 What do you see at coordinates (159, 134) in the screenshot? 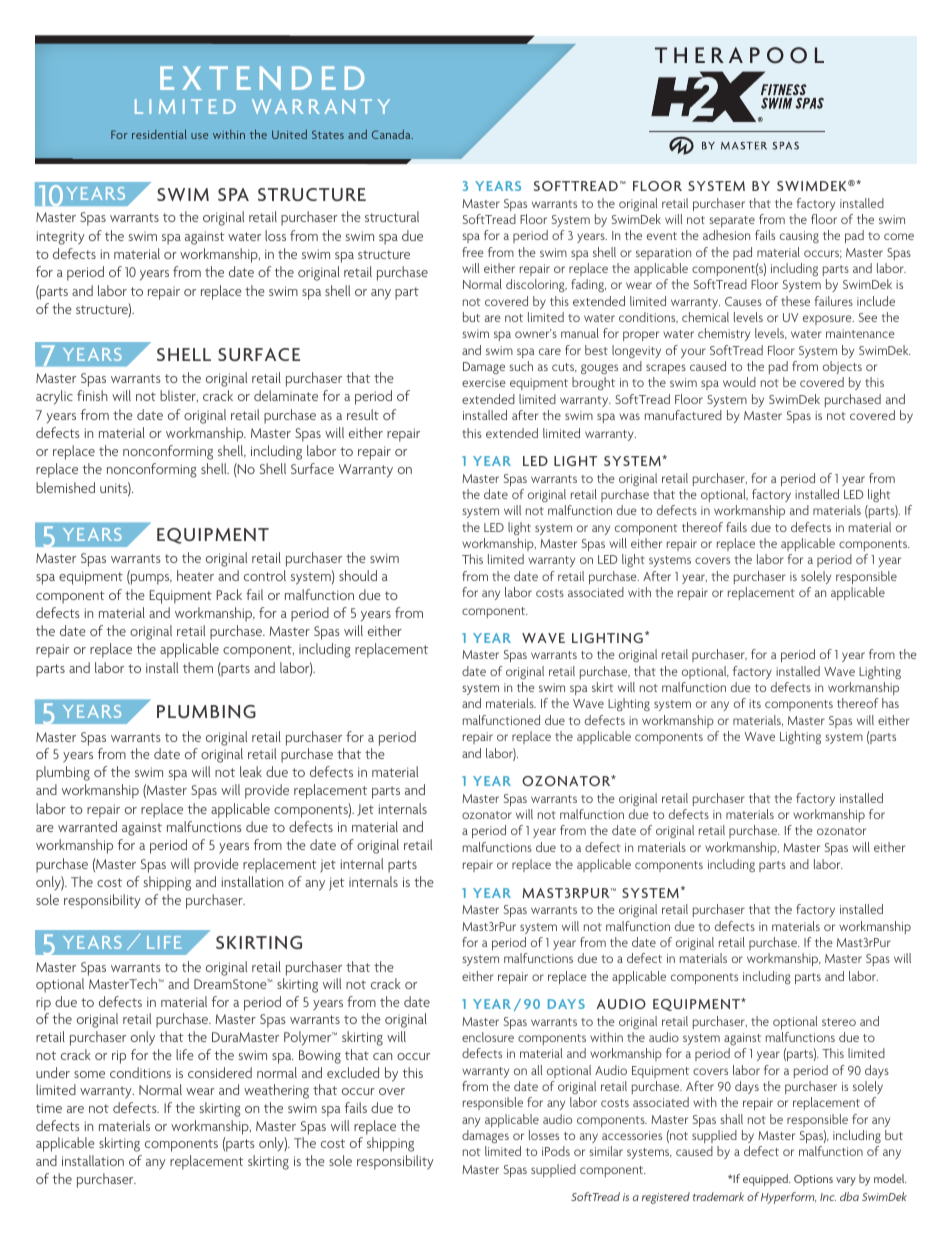
I see `residential` at bounding box center [159, 134].
